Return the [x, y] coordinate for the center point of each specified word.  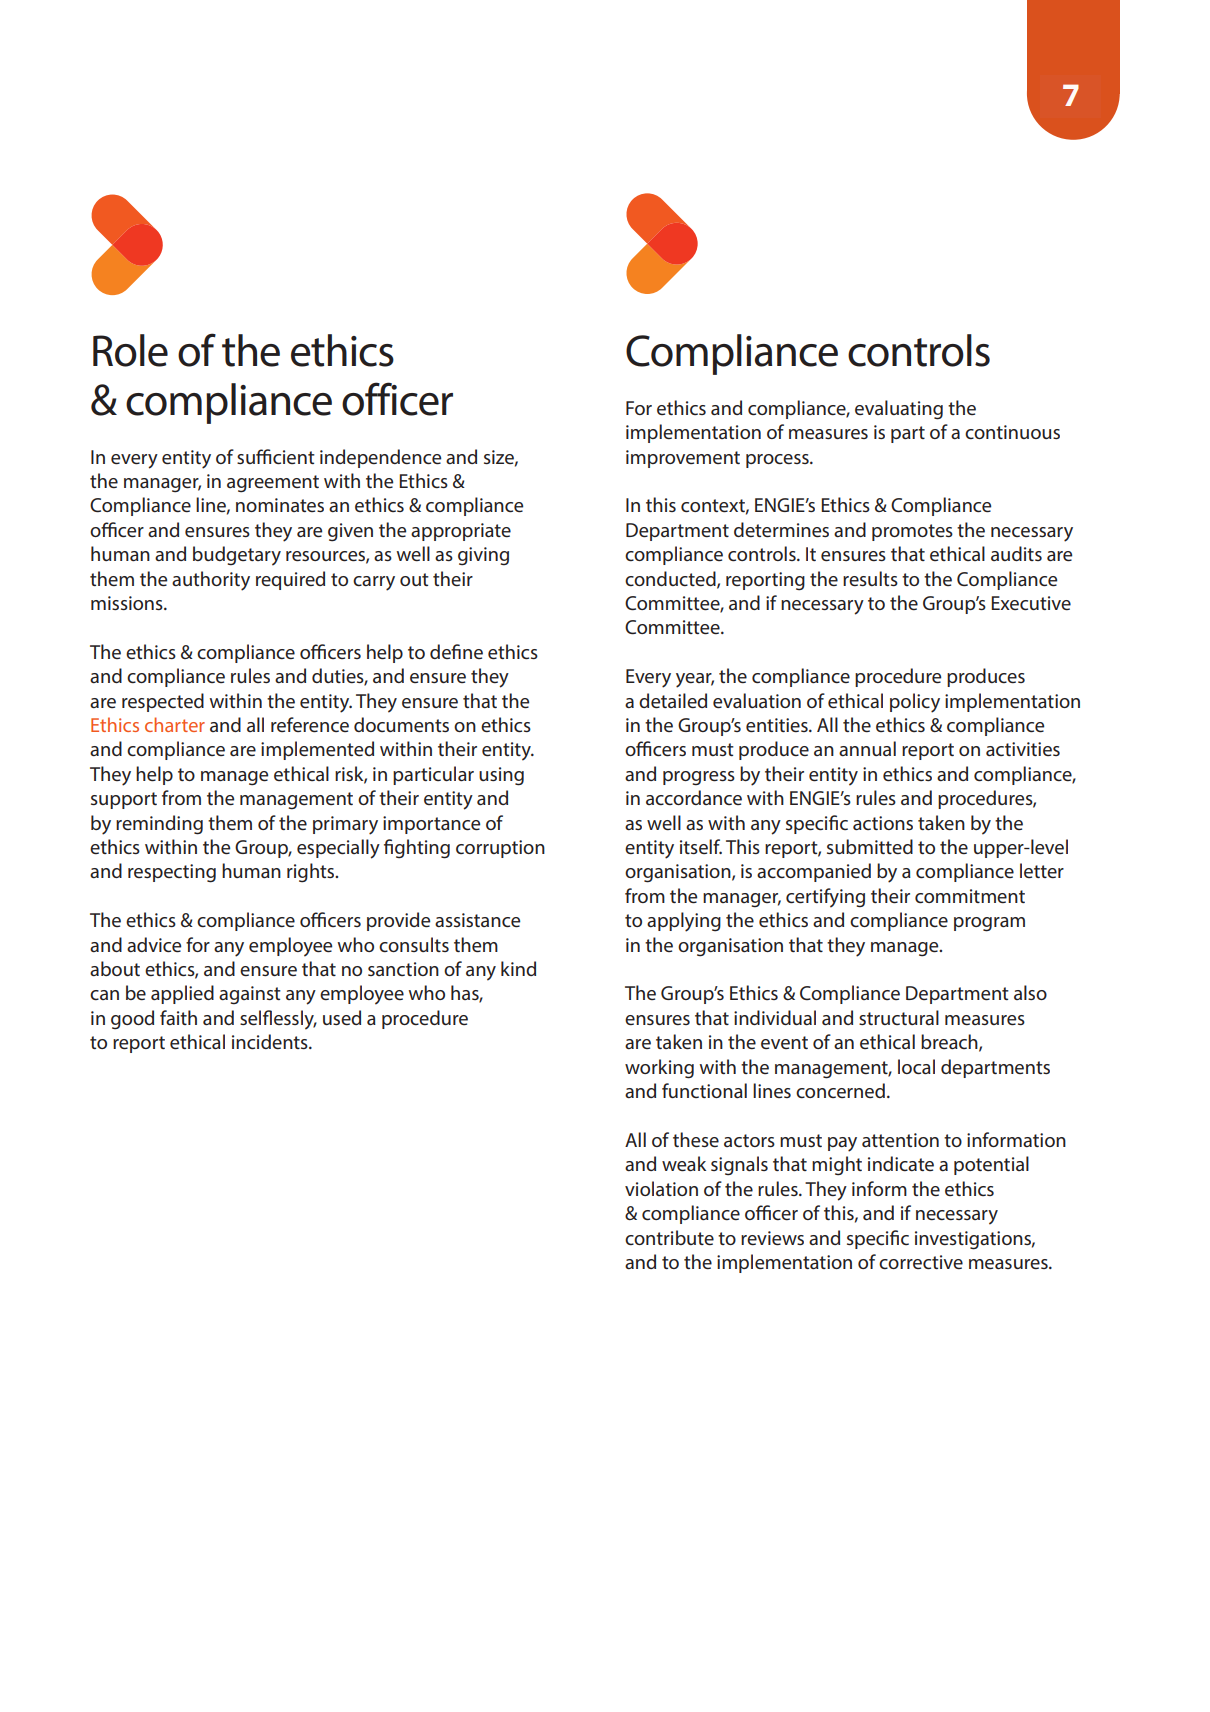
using [501, 776]
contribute [669, 1237]
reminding [159, 825]
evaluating [899, 410]
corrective [921, 1262]
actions [883, 823]
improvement [683, 459]
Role [130, 350]
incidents [271, 1041]
